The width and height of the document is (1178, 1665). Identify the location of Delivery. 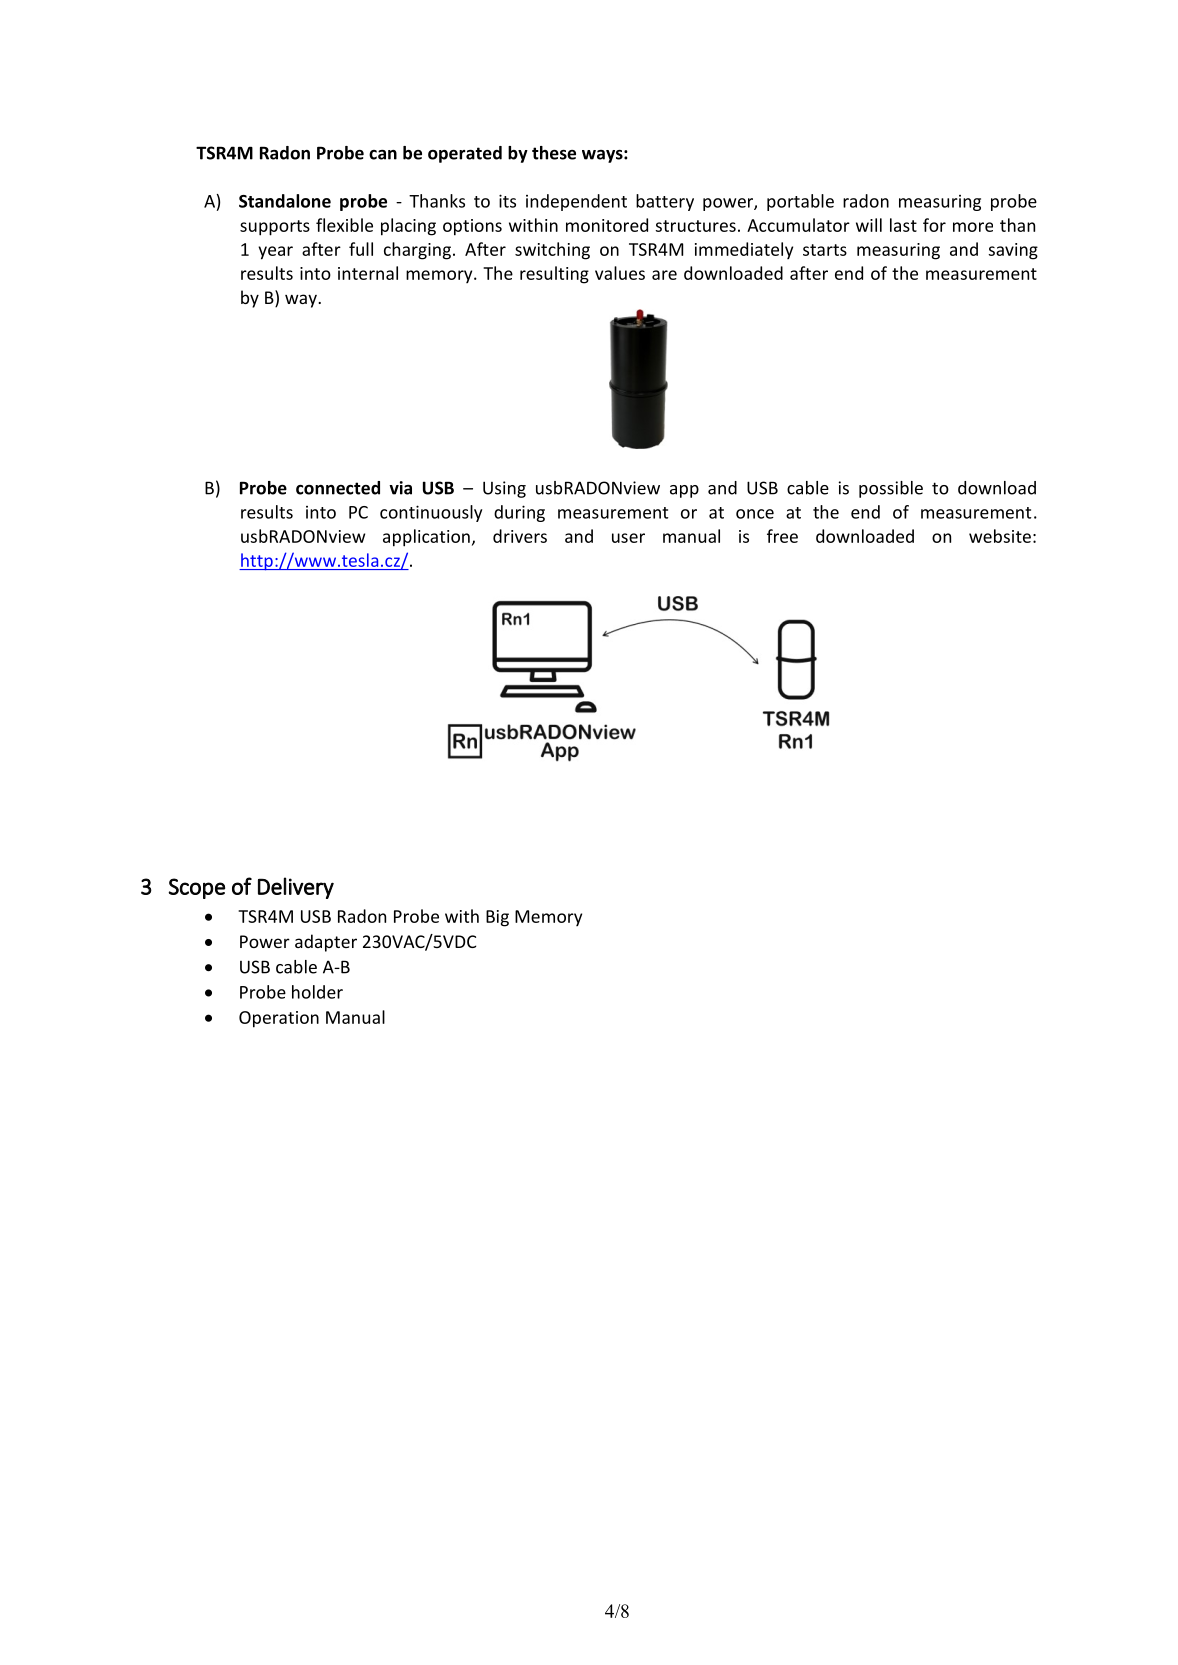
(296, 888).
